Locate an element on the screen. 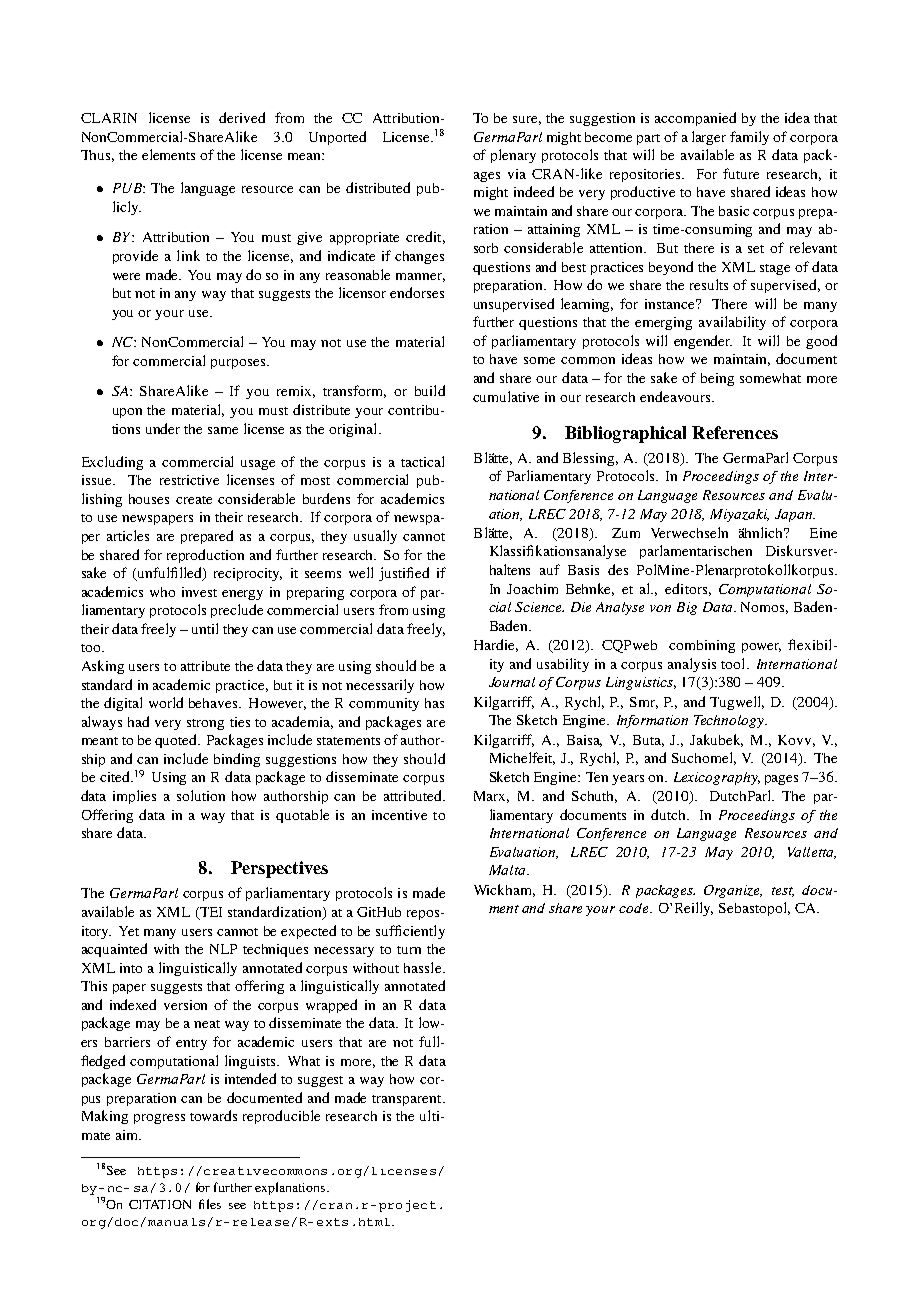 The height and width of the screenshot is (1308, 924). derived is located at coordinates (242, 117).
